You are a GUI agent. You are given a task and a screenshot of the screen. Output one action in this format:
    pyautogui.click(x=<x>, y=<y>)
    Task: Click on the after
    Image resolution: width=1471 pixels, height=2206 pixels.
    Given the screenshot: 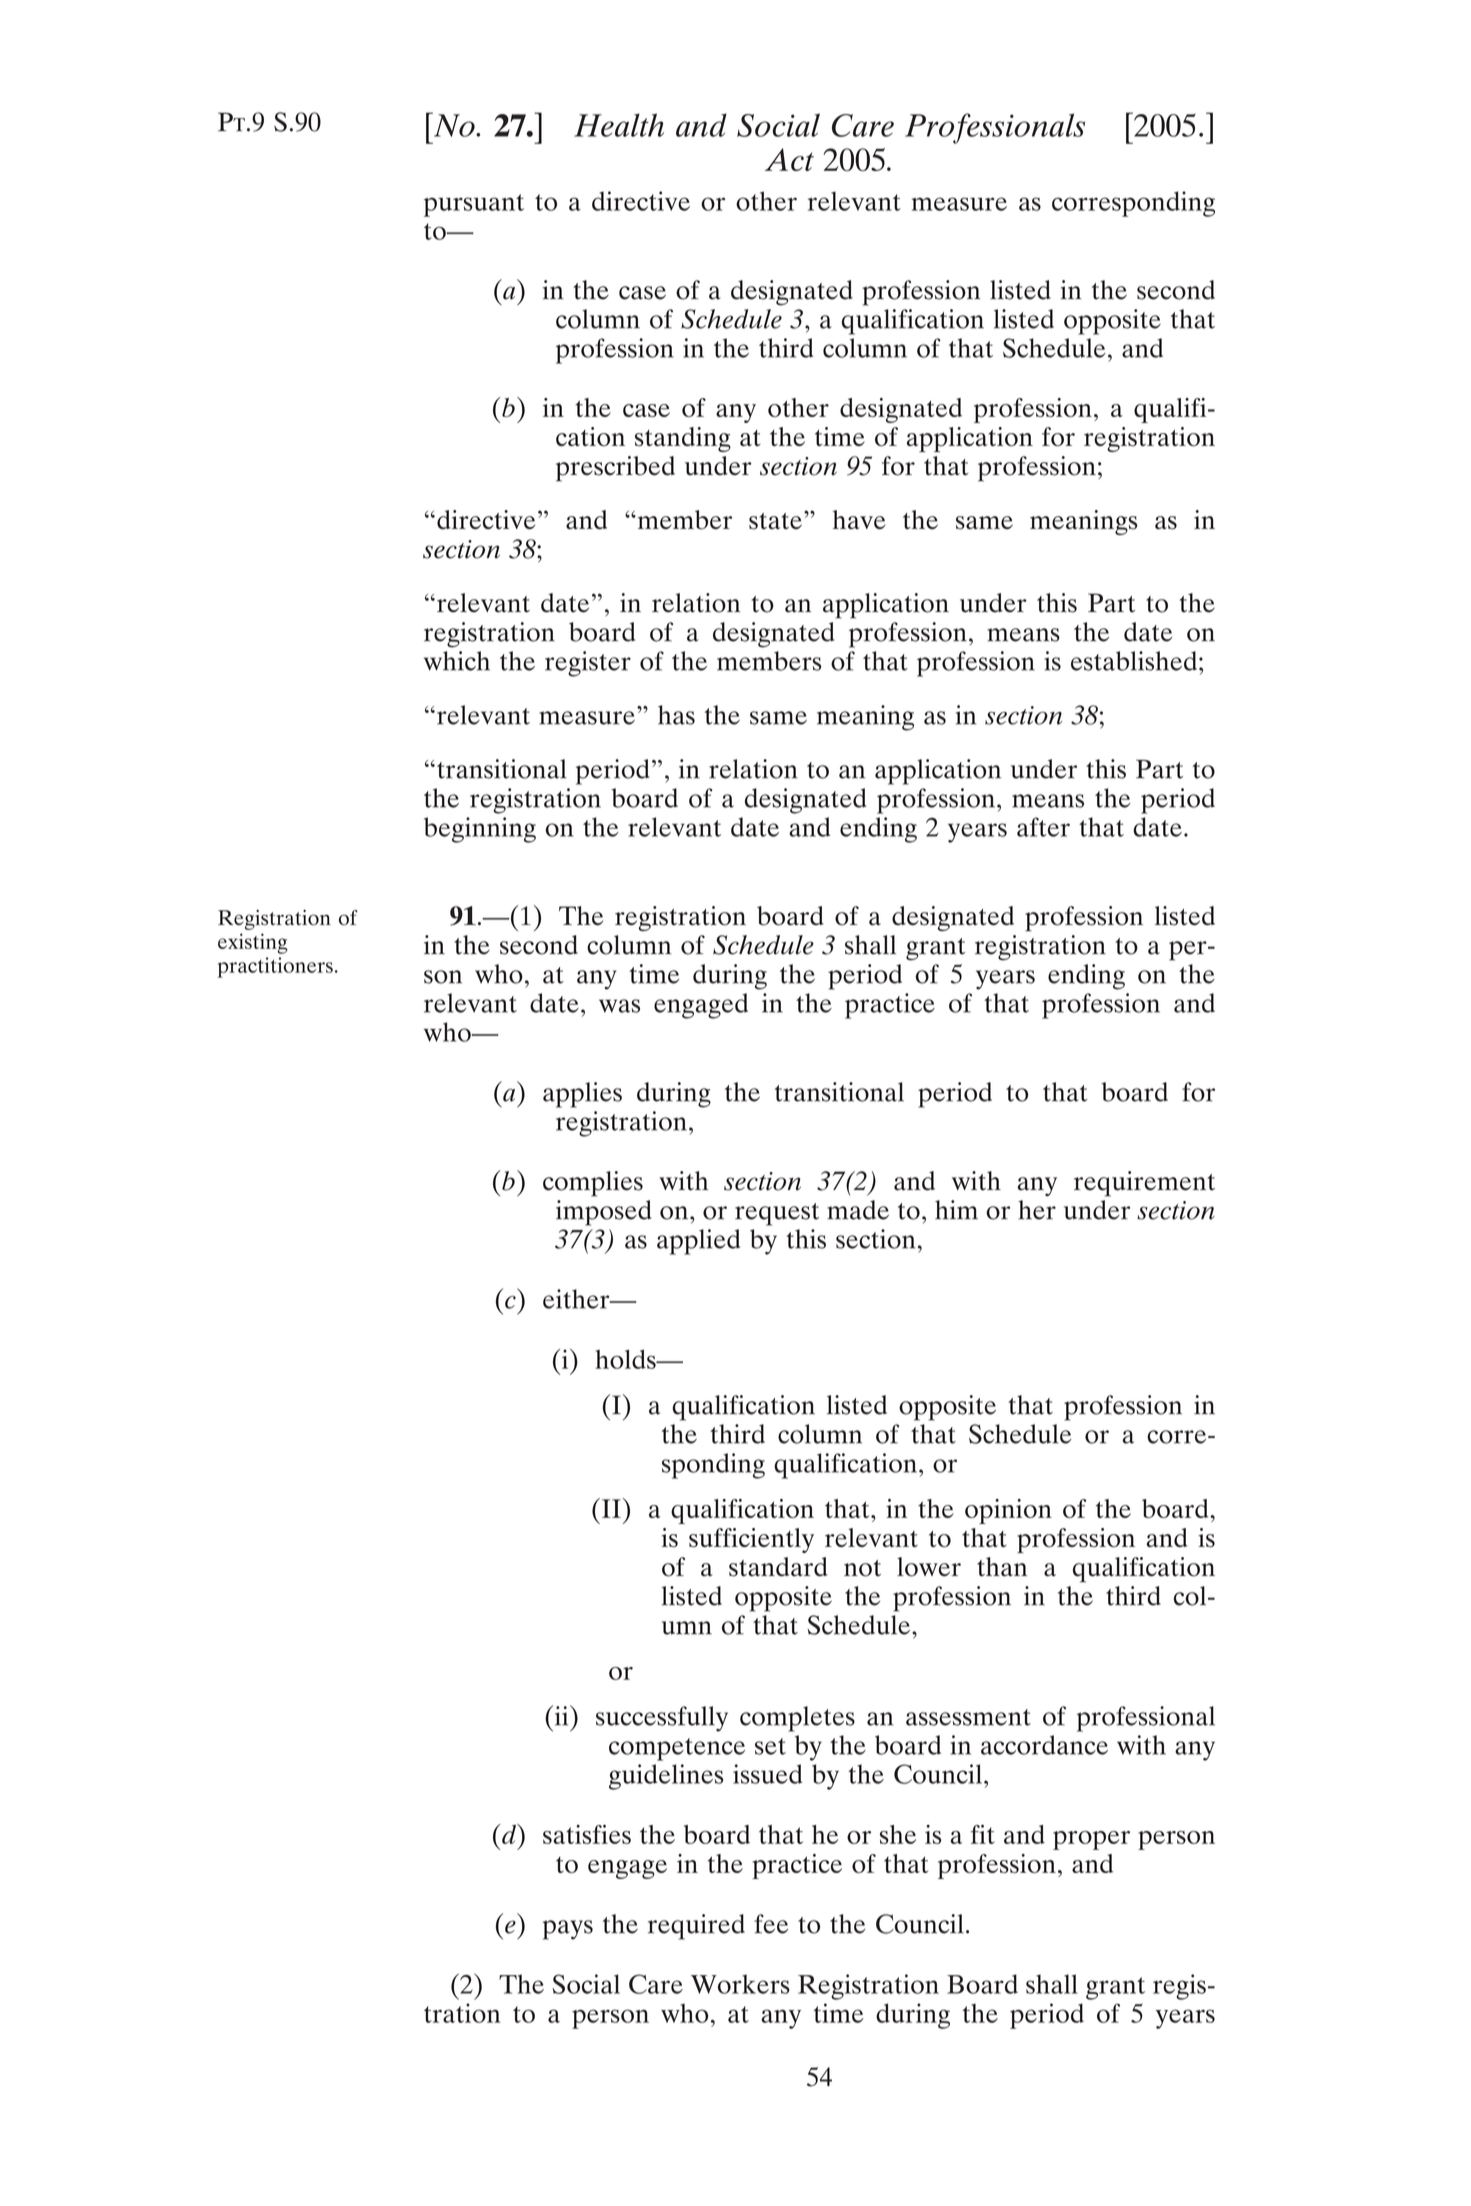 What is the action you would take?
    pyautogui.click(x=1043, y=827)
